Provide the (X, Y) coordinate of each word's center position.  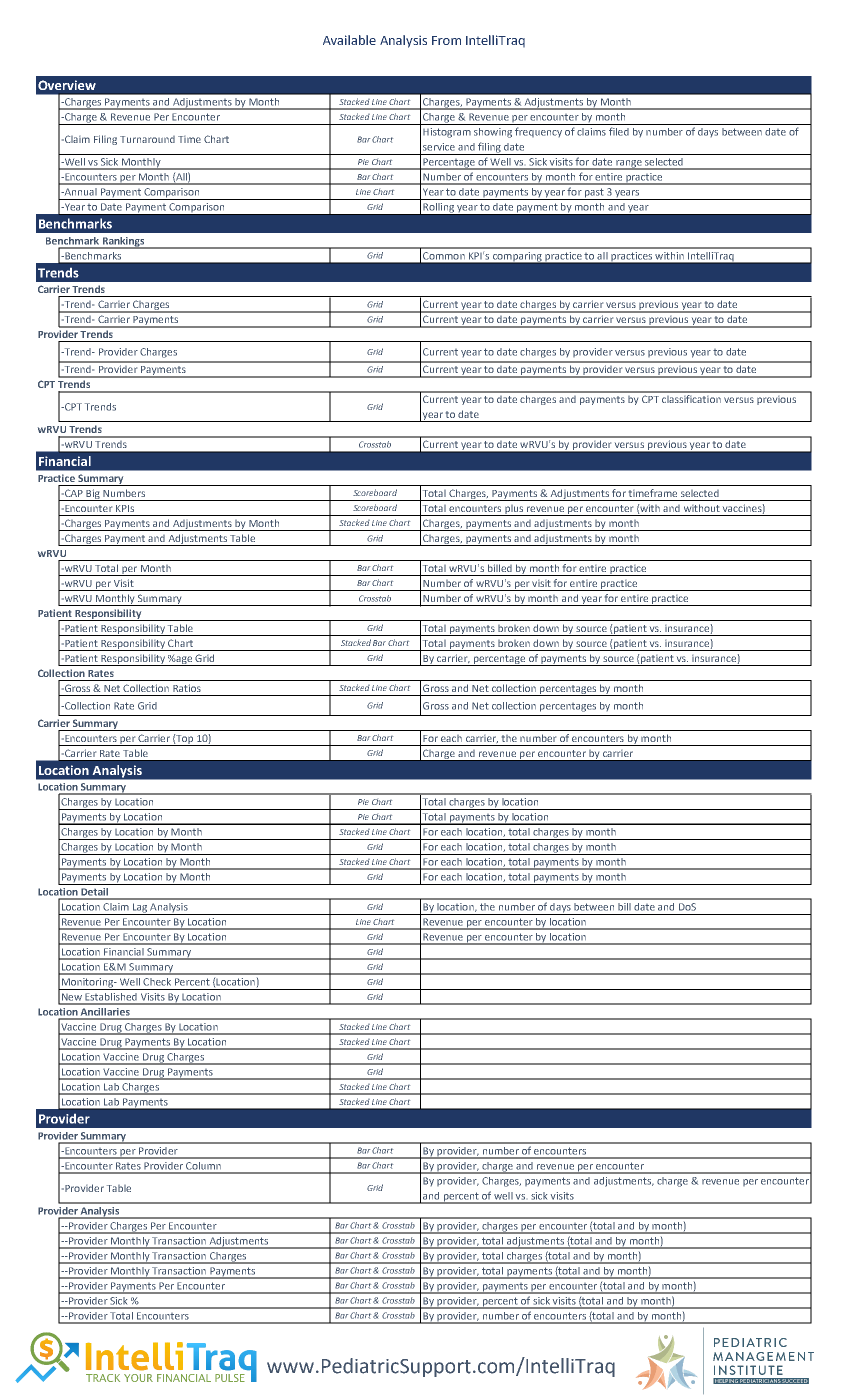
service (439, 147)
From (446, 40)
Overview (67, 85)
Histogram (447, 133)
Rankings (123, 243)
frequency (538, 132)
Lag (139, 909)
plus (514, 510)
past (594, 194)
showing (493, 133)
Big (93, 495)
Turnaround (147, 139)
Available (349, 40)
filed (619, 131)
